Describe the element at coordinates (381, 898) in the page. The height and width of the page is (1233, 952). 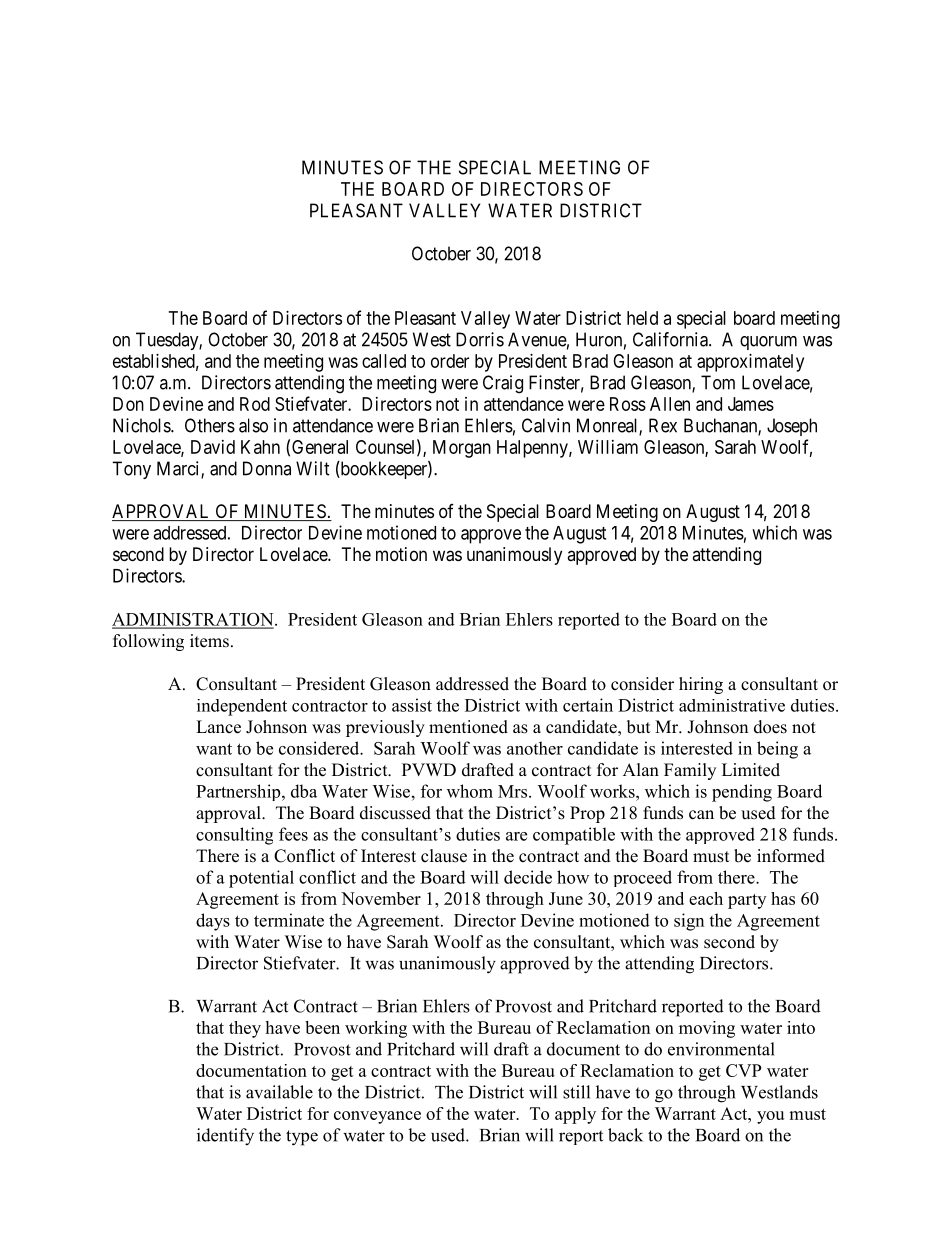
I see `November` at that location.
